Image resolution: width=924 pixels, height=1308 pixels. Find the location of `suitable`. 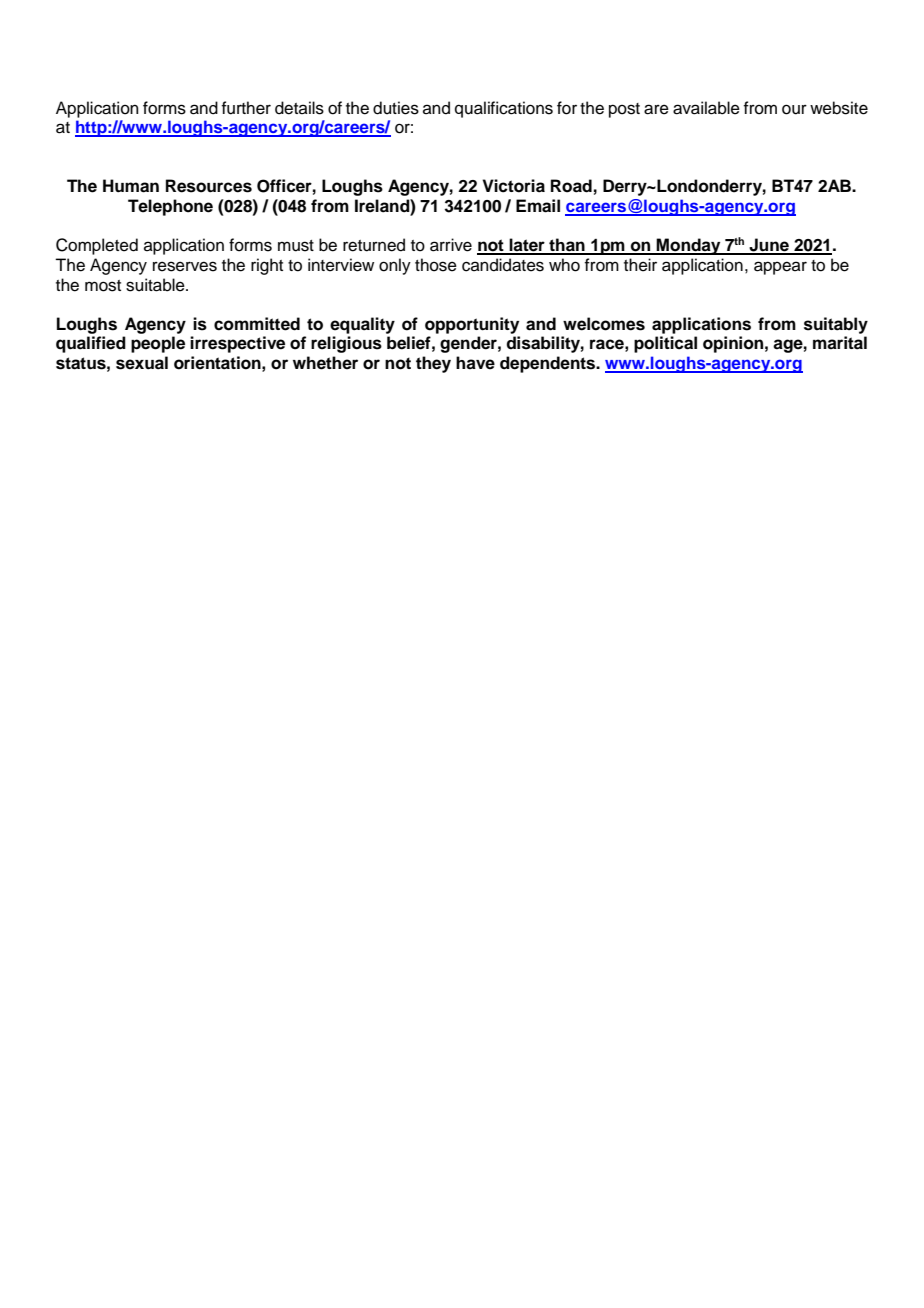

suitable is located at coordinates (156, 285).
